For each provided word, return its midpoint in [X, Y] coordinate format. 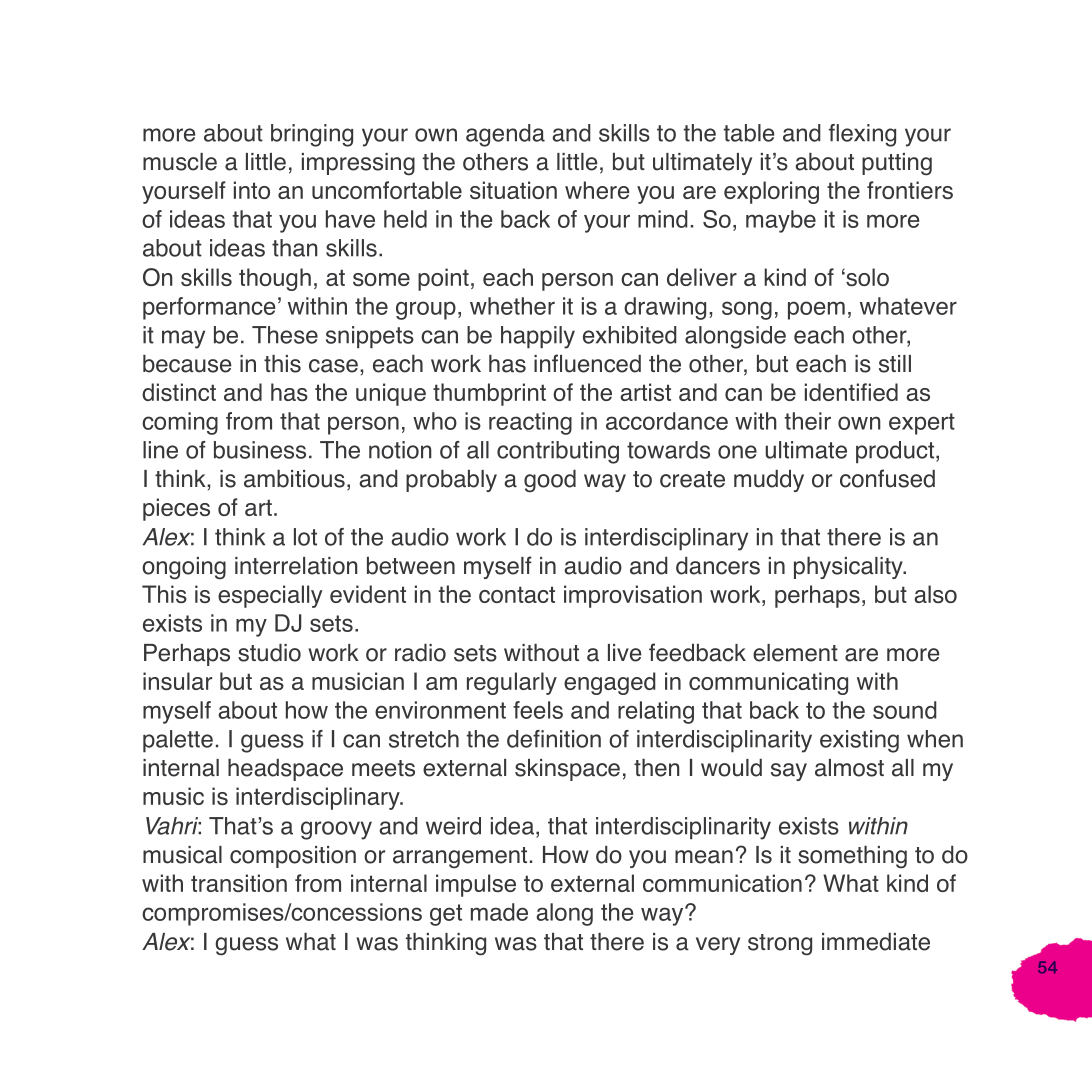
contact [517, 594]
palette [178, 741]
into [252, 190]
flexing [862, 135]
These [285, 335]
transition [239, 883]
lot [305, 537]
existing [859, 741]
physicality [849, 568]
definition [554, 739]
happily [538, 337]
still [895, 364]
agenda [505, 135]
